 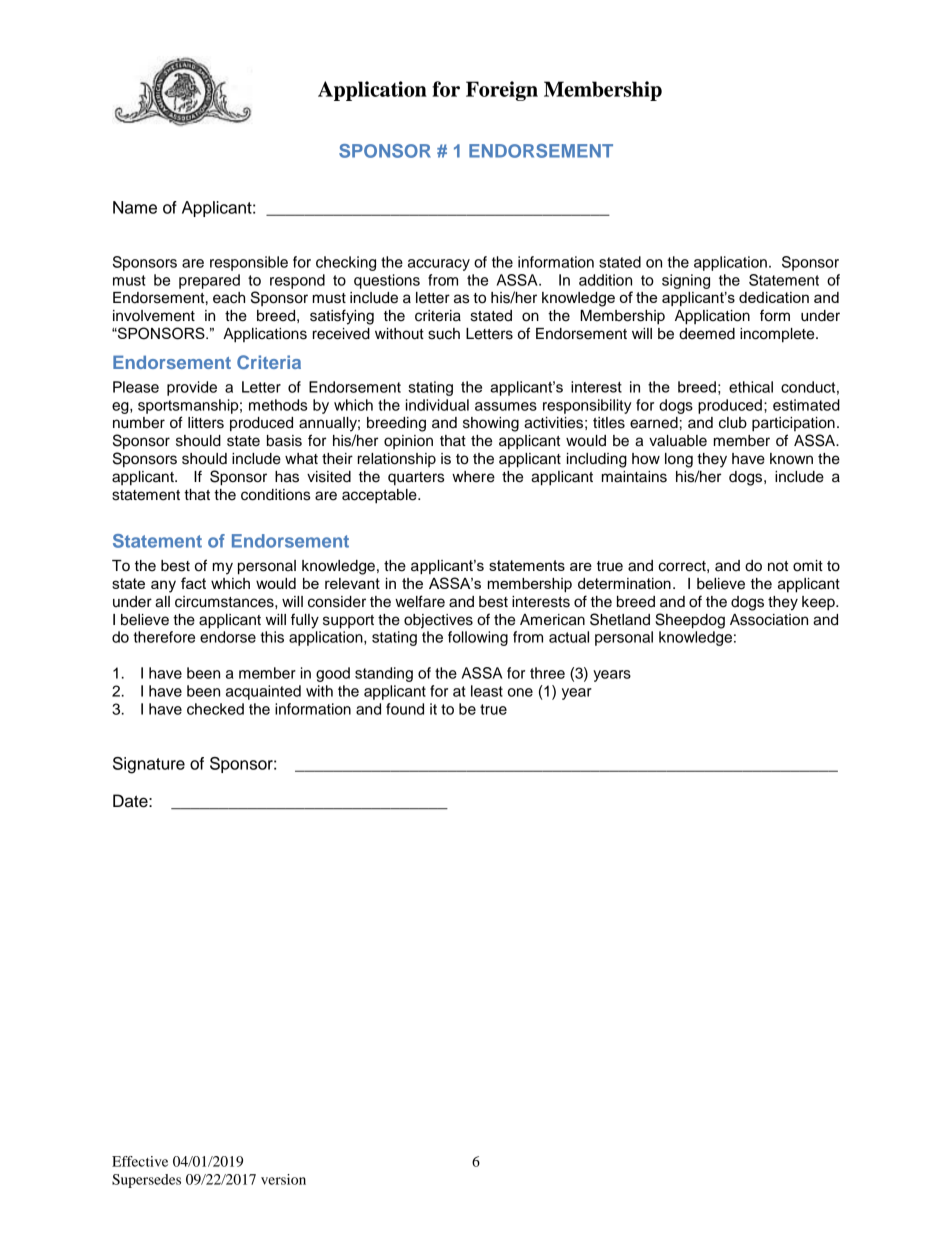 I want to click on Foreign, so click(x=502, y=91).
